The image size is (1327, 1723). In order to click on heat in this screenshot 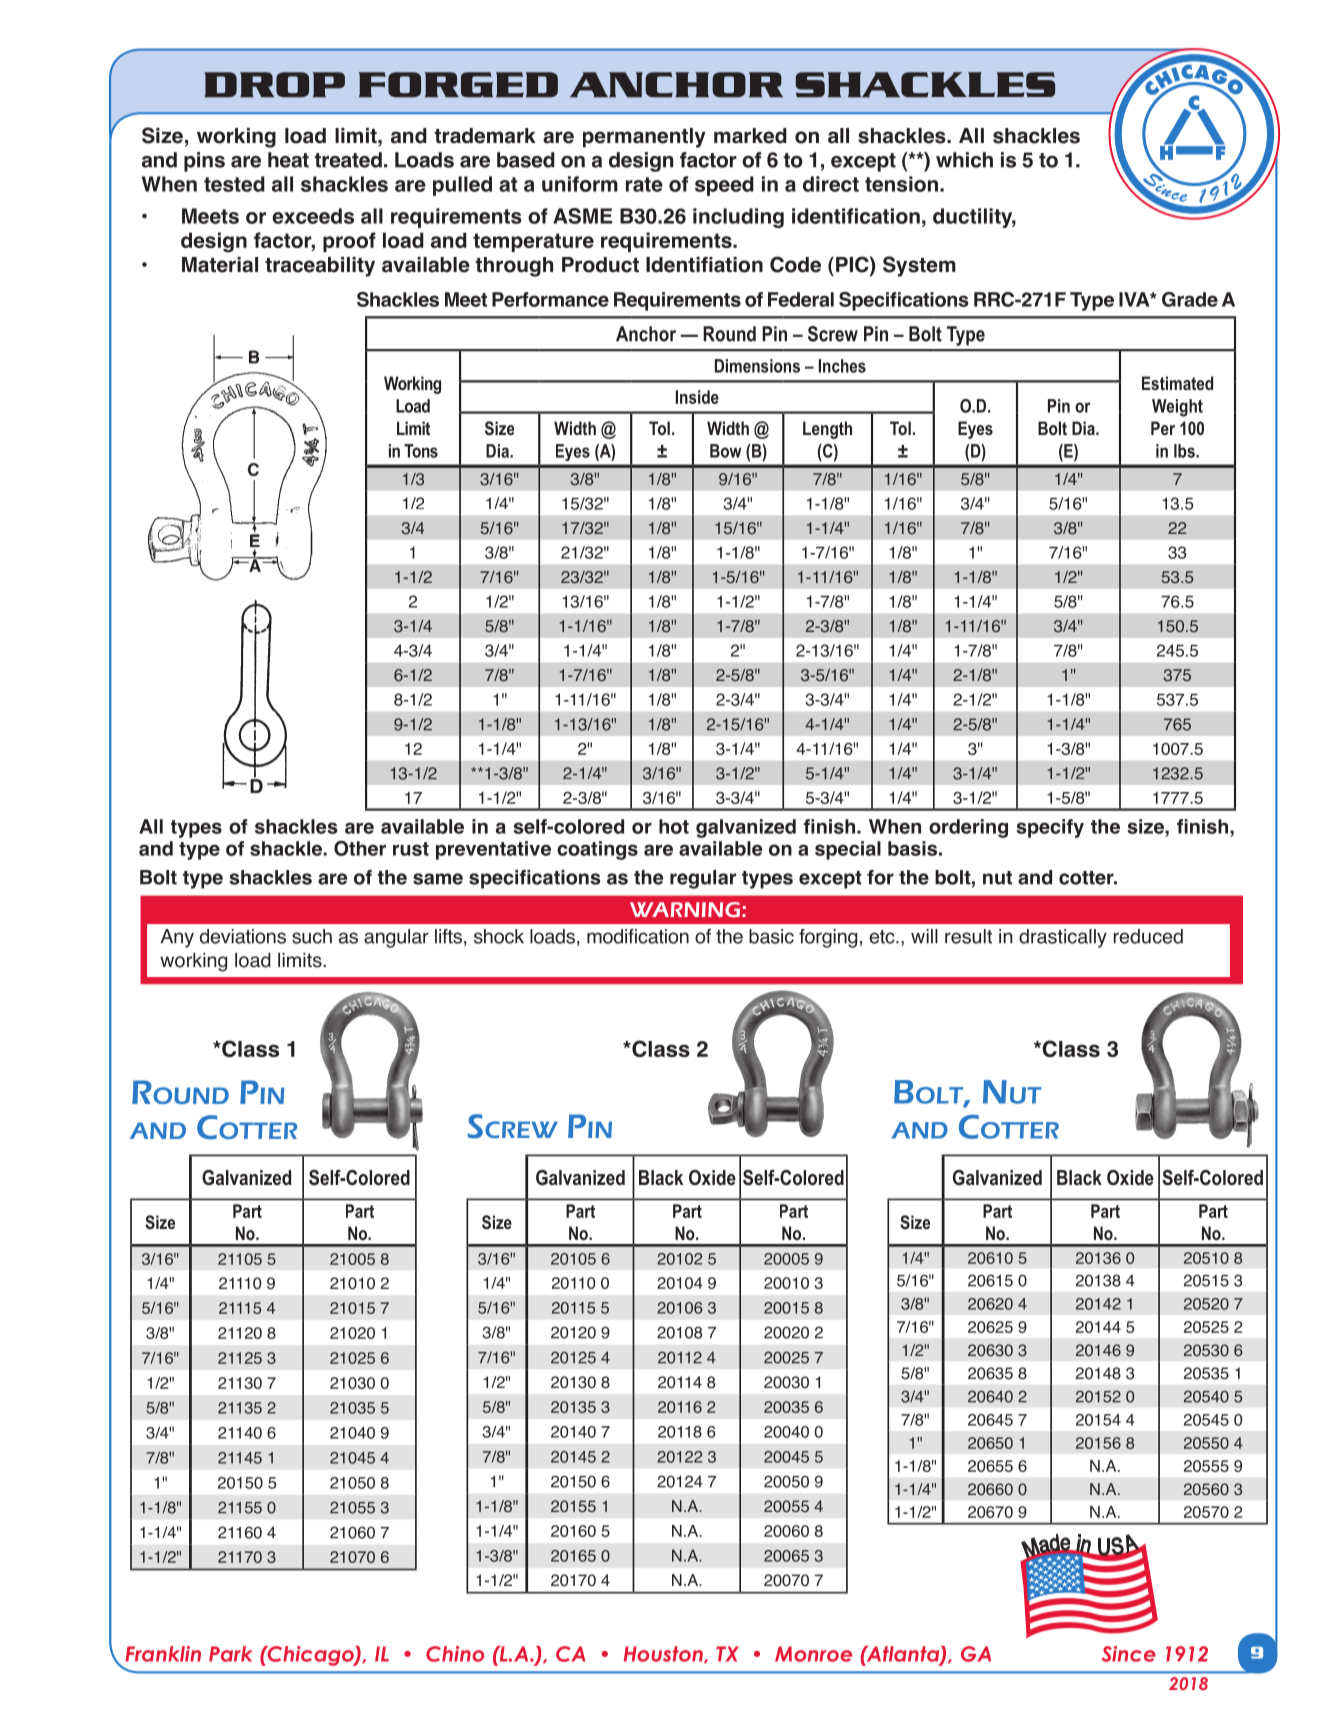, I will do `click(288, 160)`.
